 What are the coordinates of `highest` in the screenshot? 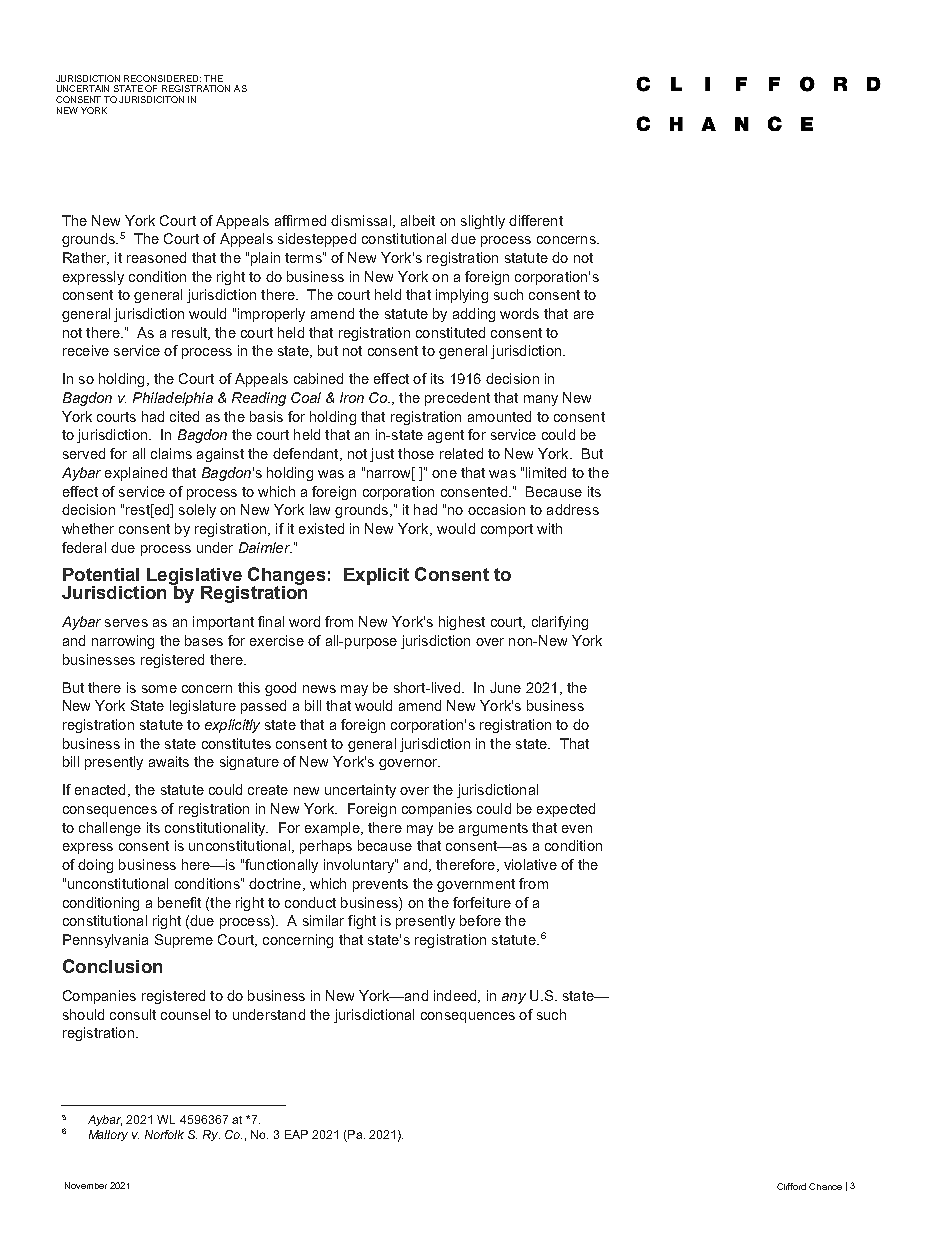 It's located at (462, 623).
